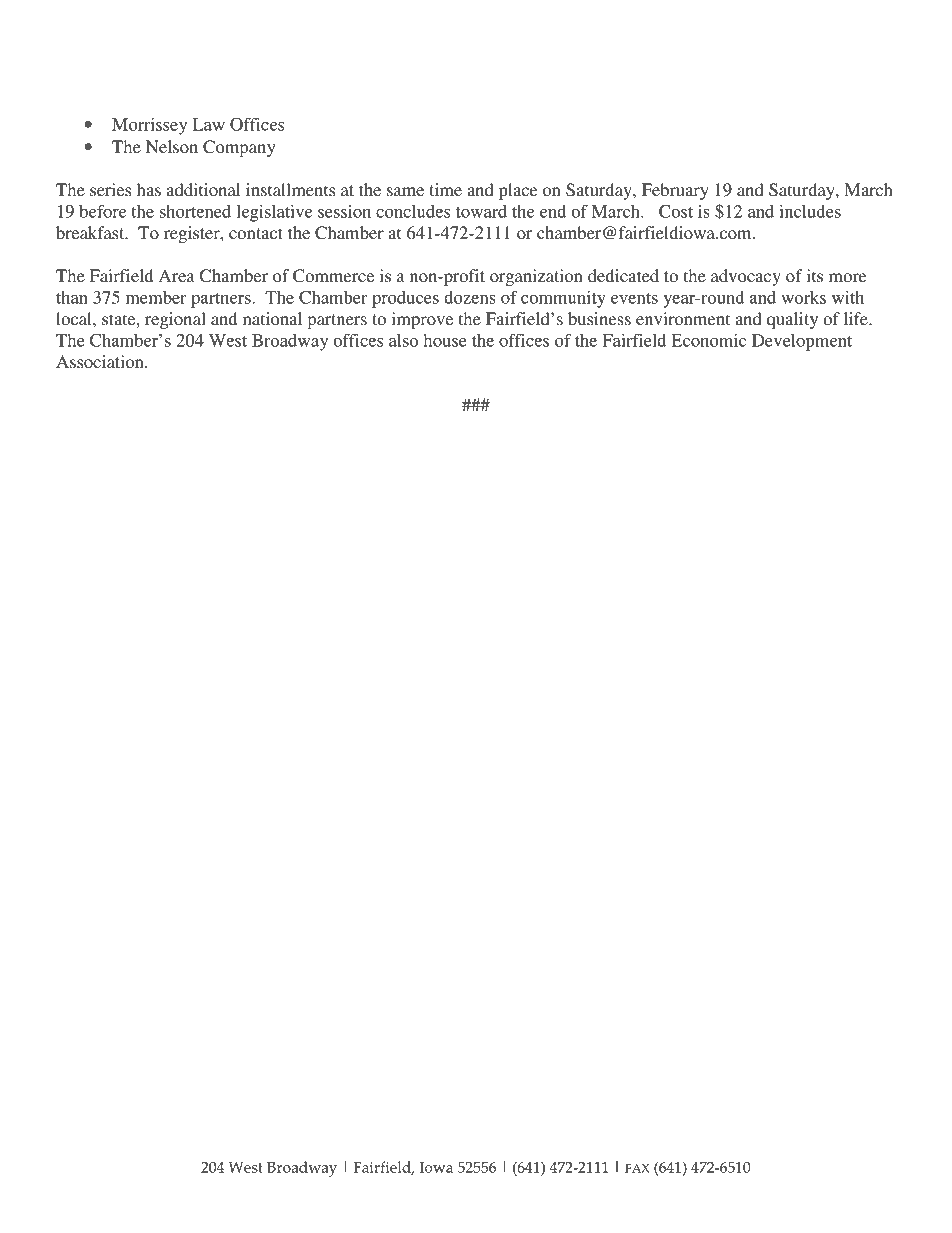 The height and width of the page is (1233, 952). Describe the element at coordinates (172, 146) in the page. I see `Nelson` at that location.
